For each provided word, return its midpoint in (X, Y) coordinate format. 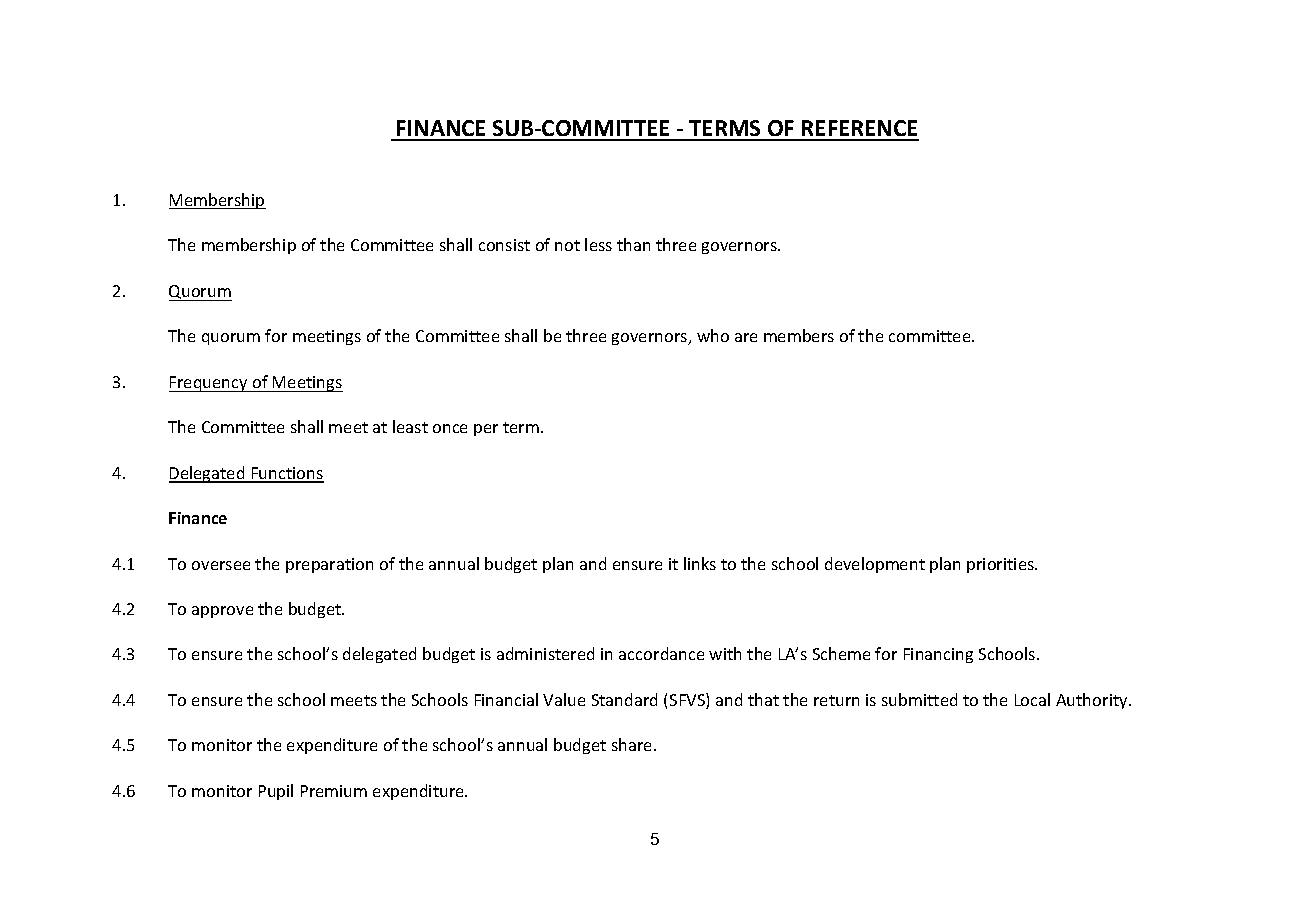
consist (504, 245)
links (700, 563)
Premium (334, 791)
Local (1032, 699)
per (486, 430)
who (713, 335)
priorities (1001, 565)
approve (222, 612)
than (633, 244)
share (633, 744)
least (410, 426)
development (875, 565)
